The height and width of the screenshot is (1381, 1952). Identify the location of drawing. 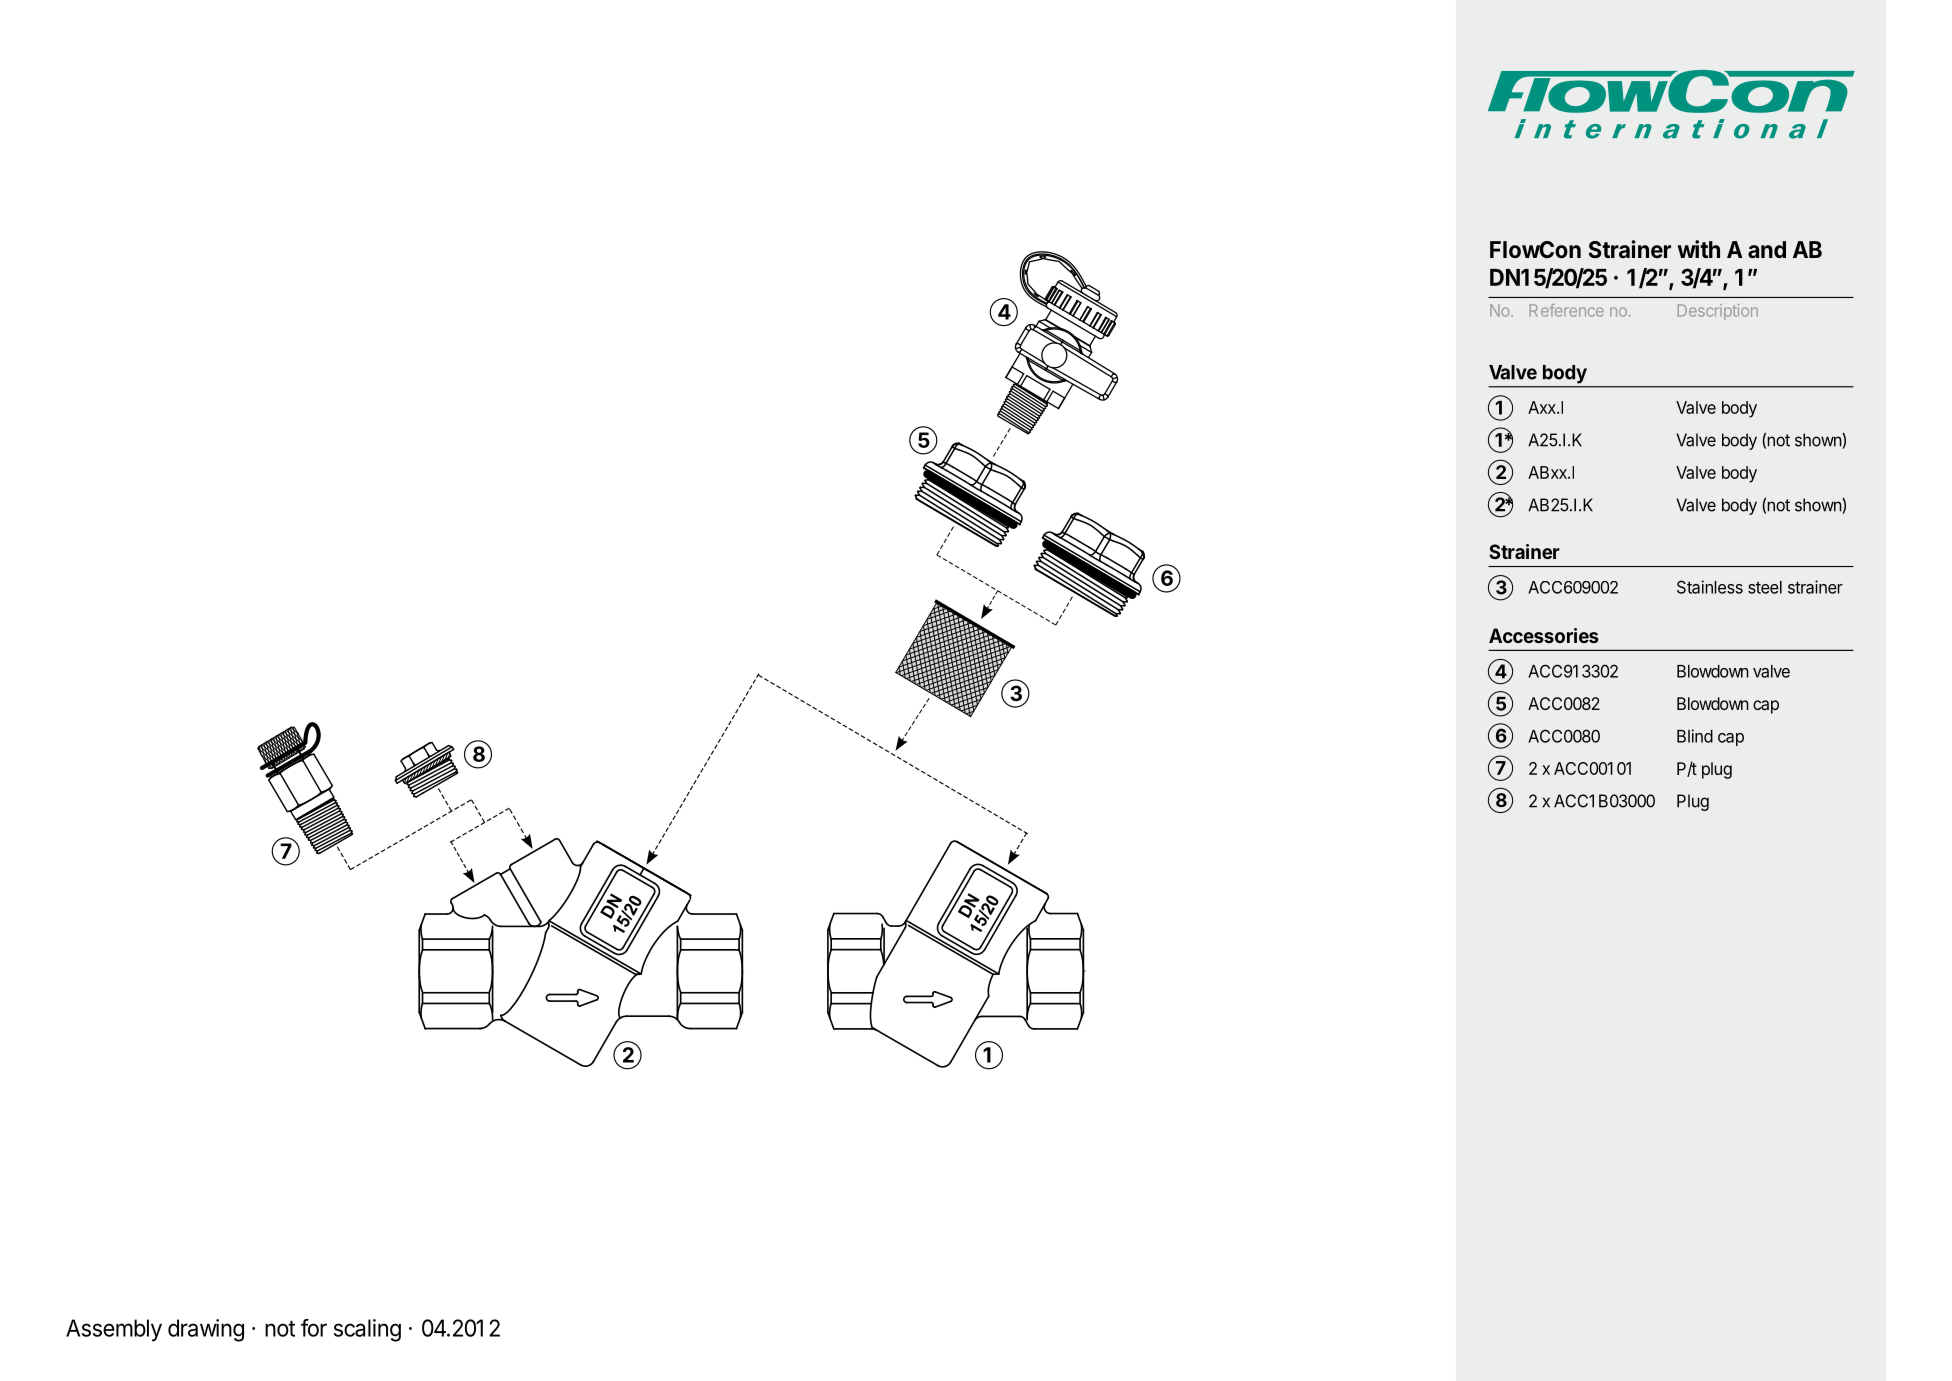
(206, 1330).
